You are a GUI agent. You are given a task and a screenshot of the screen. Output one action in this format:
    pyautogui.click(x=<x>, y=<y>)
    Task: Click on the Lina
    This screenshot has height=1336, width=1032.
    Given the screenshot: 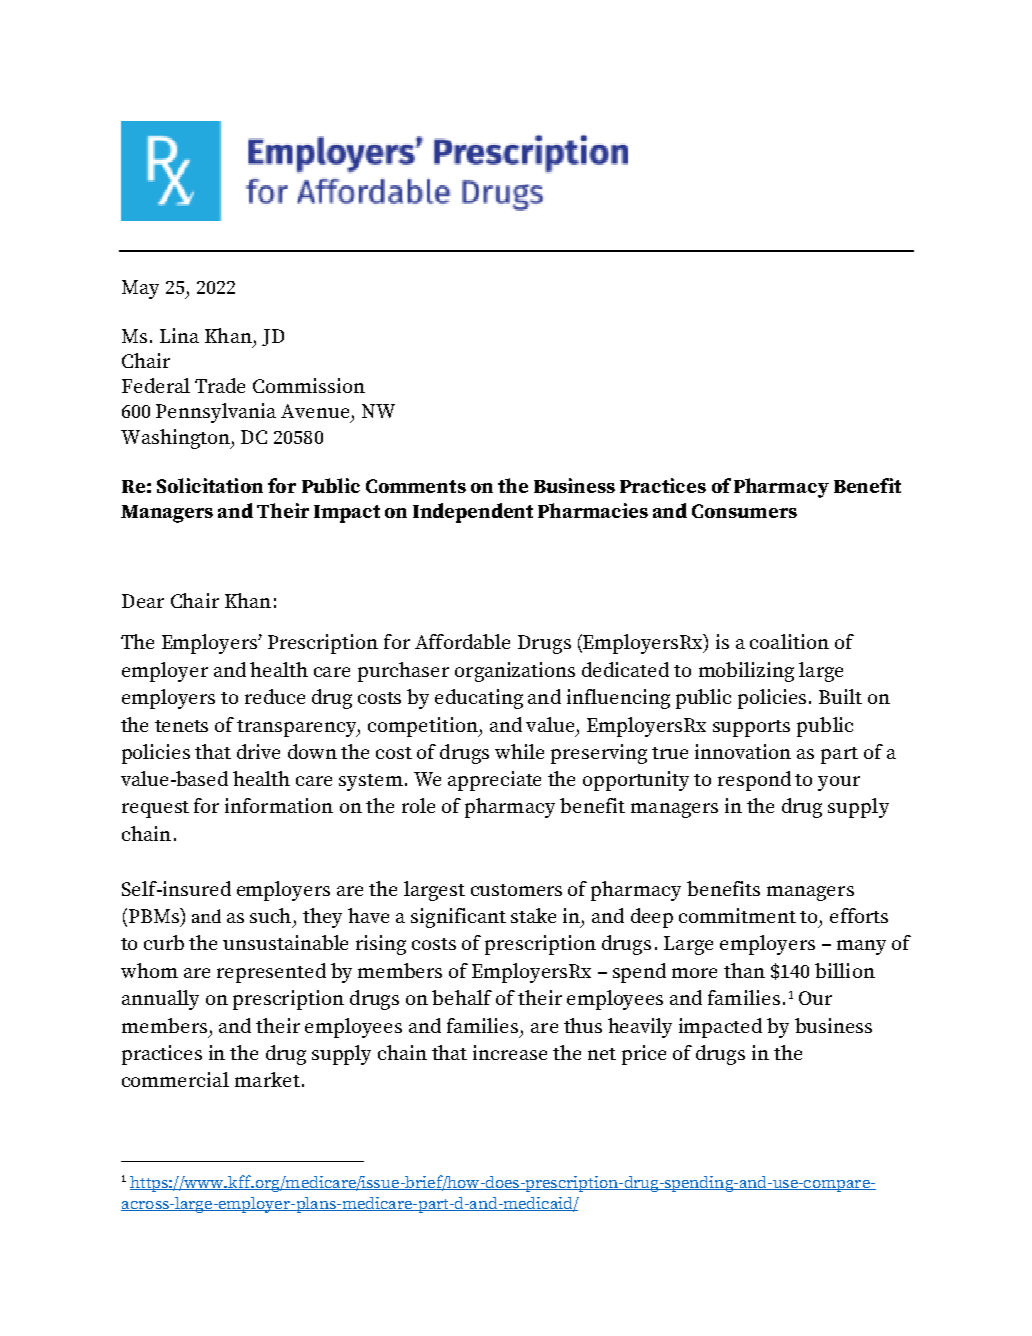 What is the action you would take?
    pyautogui.click(x=179, y=335)
